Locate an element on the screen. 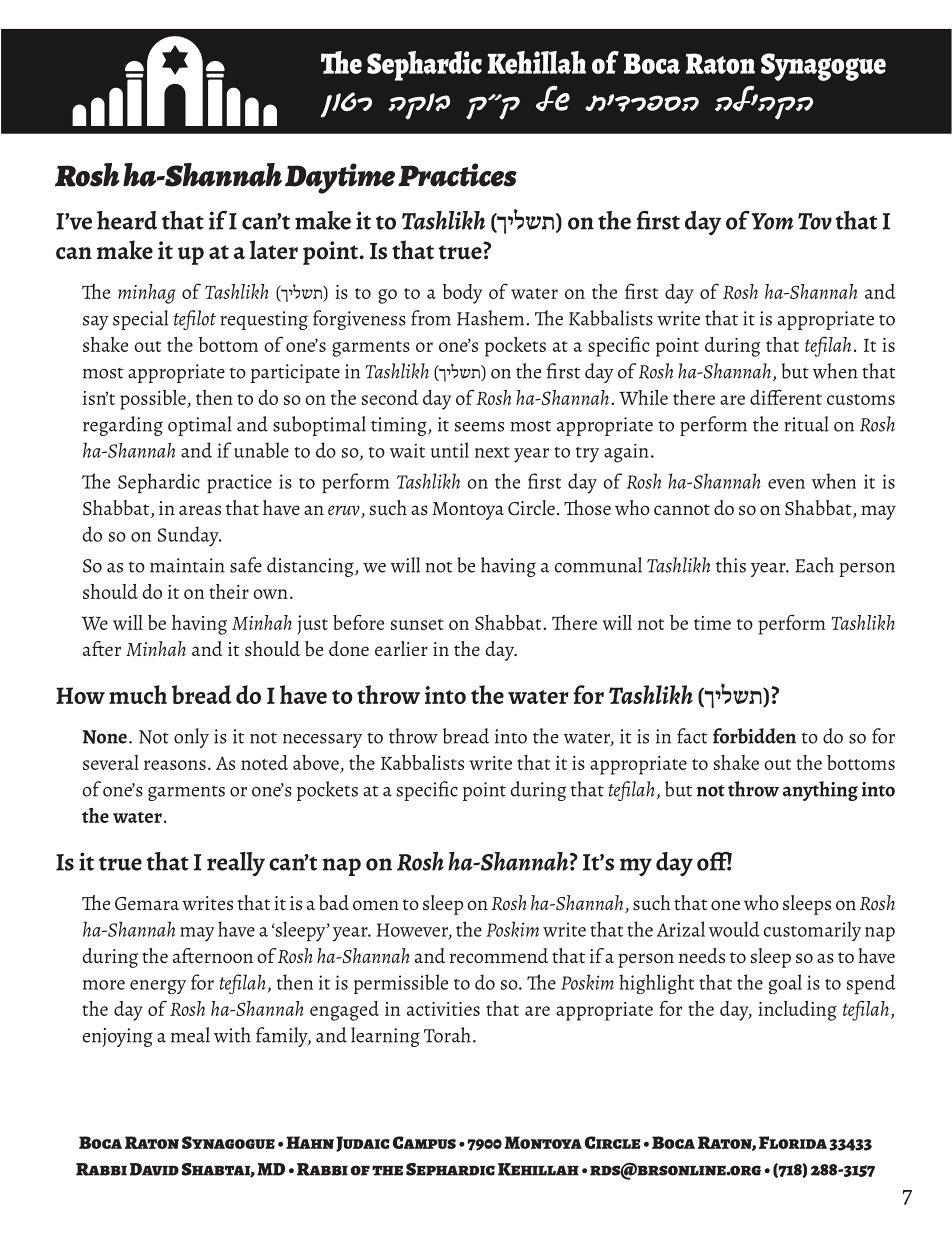 This screenshot has height=1233, width=952. body is located at coordinates (462, 294).
